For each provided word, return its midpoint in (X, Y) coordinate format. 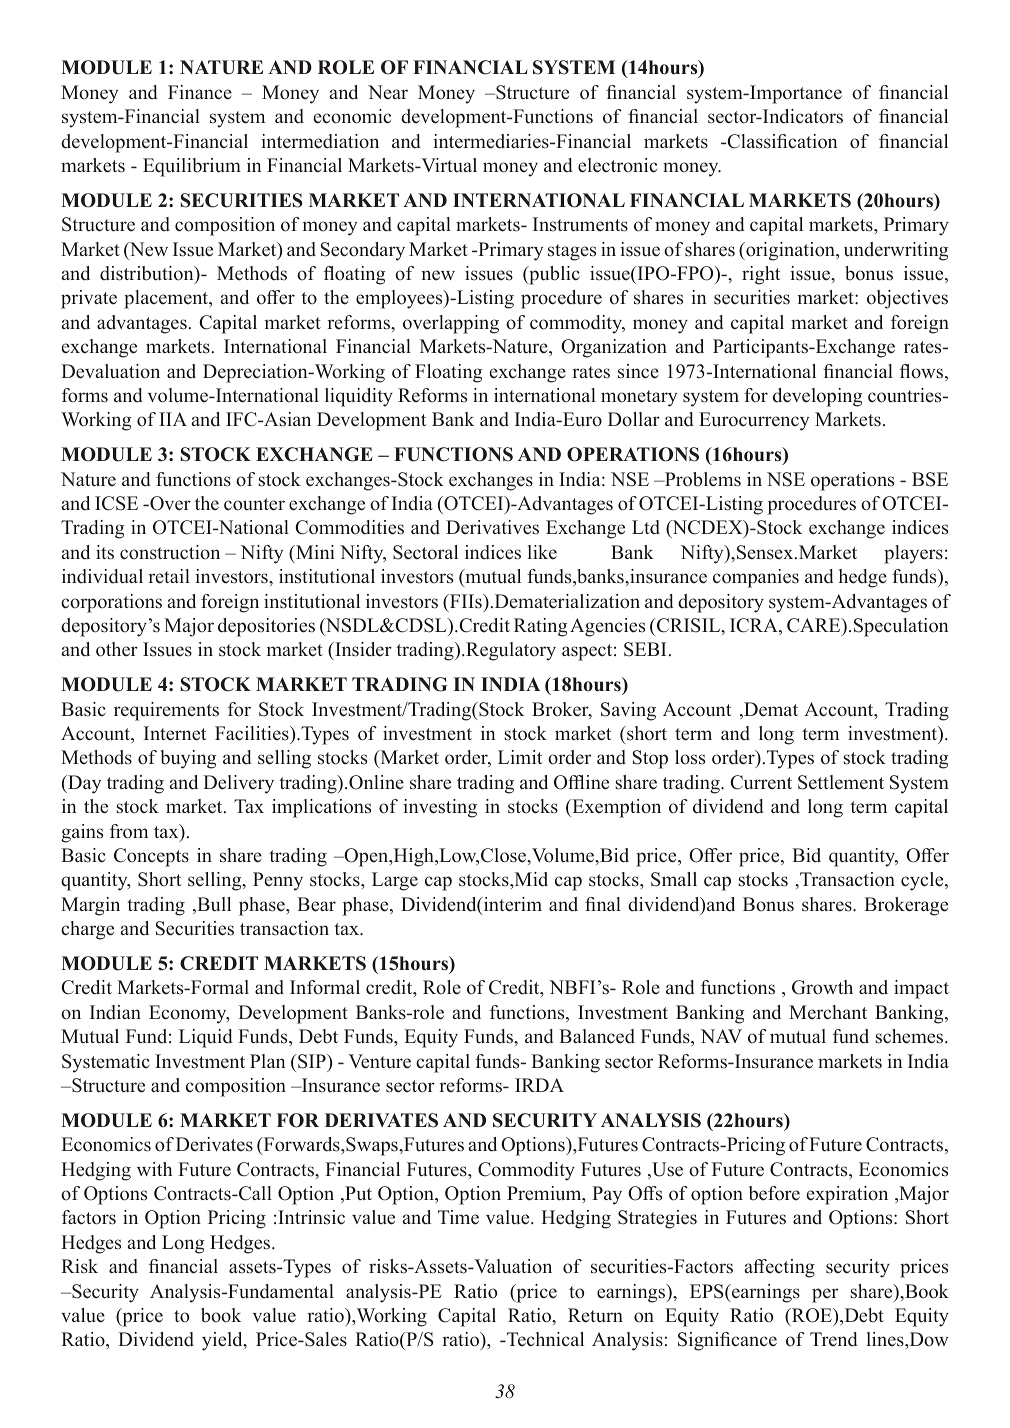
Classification (781, 141)
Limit (520, 757)
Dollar (634, 419)
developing (817, 397)
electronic (617, 165)
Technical (544, 1339)
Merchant (828, 1012)
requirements (166, 711)
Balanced (597, 1036)
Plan (267, 1061)
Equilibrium (192, 167)
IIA (173, 419)
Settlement (841, 782)
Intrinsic (311, 1217)
